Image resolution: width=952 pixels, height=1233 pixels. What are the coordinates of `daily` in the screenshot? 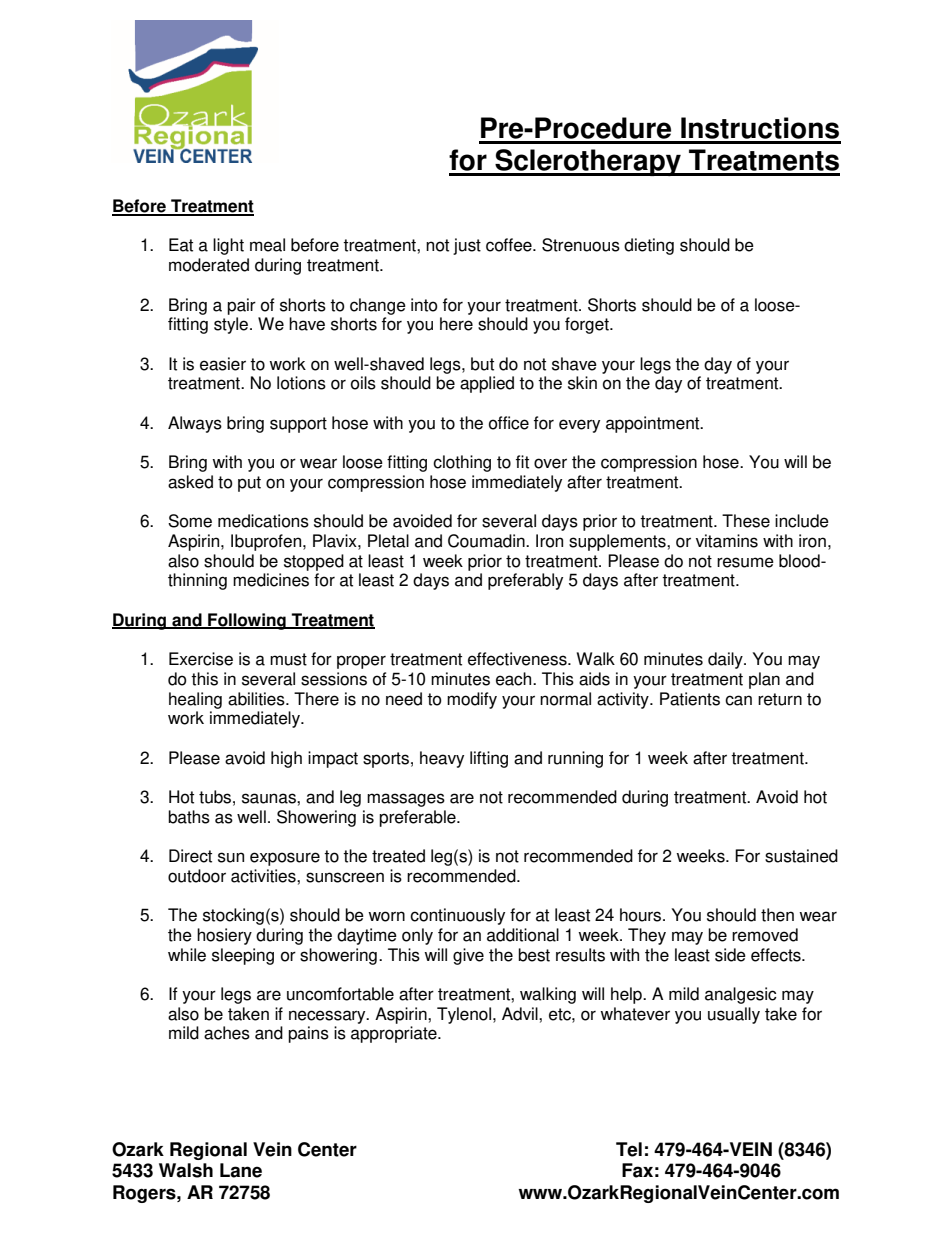 It's located at (726, 660).
